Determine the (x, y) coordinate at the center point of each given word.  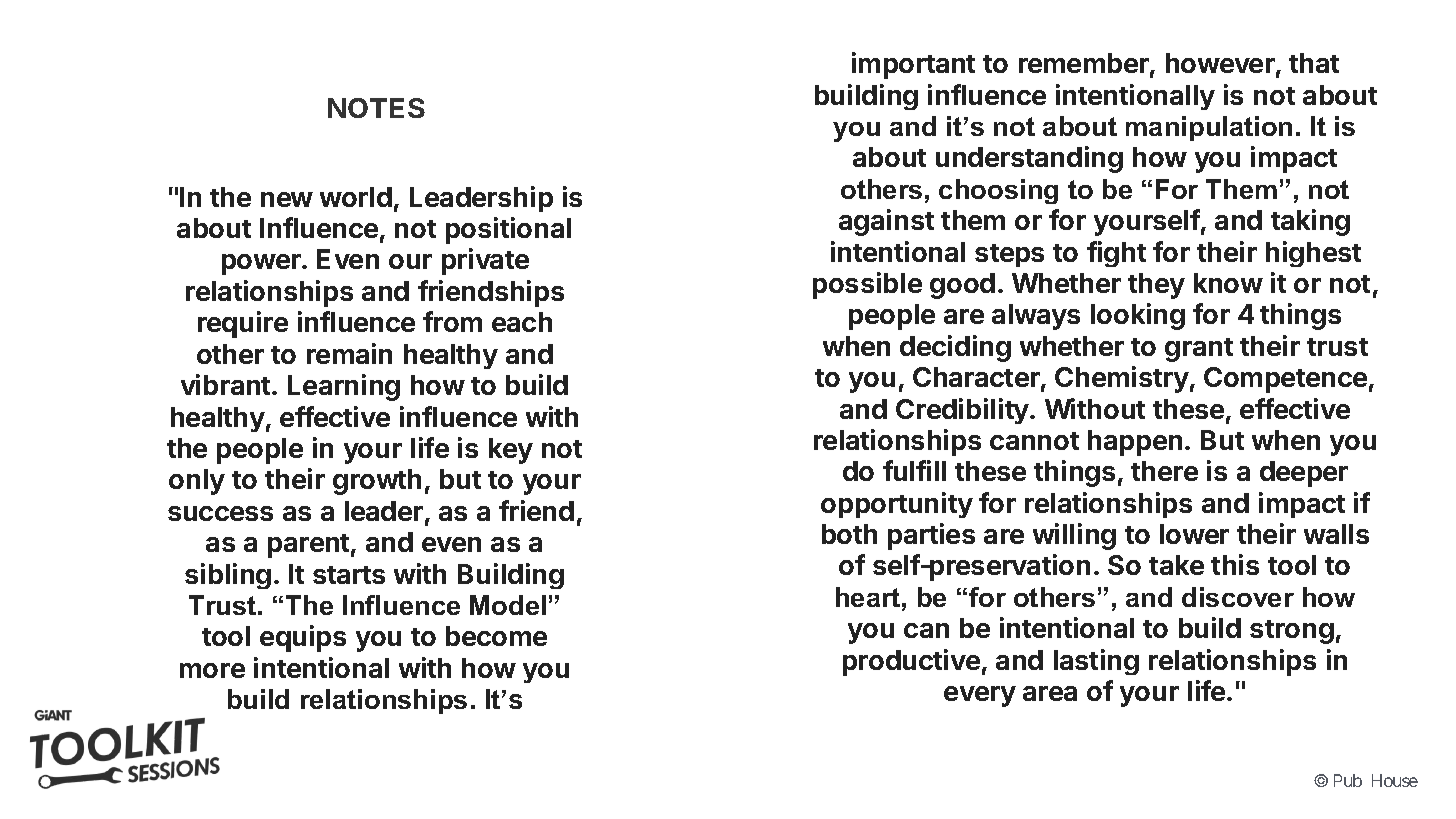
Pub (1348, 780)
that (1314, 63)
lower (1194, 534)
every (980, 696)
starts (349, 575)
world (356, 197)
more (212, 670)
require (243, 324)
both (849, 534)
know (1228, 283)
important (913, 65)
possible (867, 285)
